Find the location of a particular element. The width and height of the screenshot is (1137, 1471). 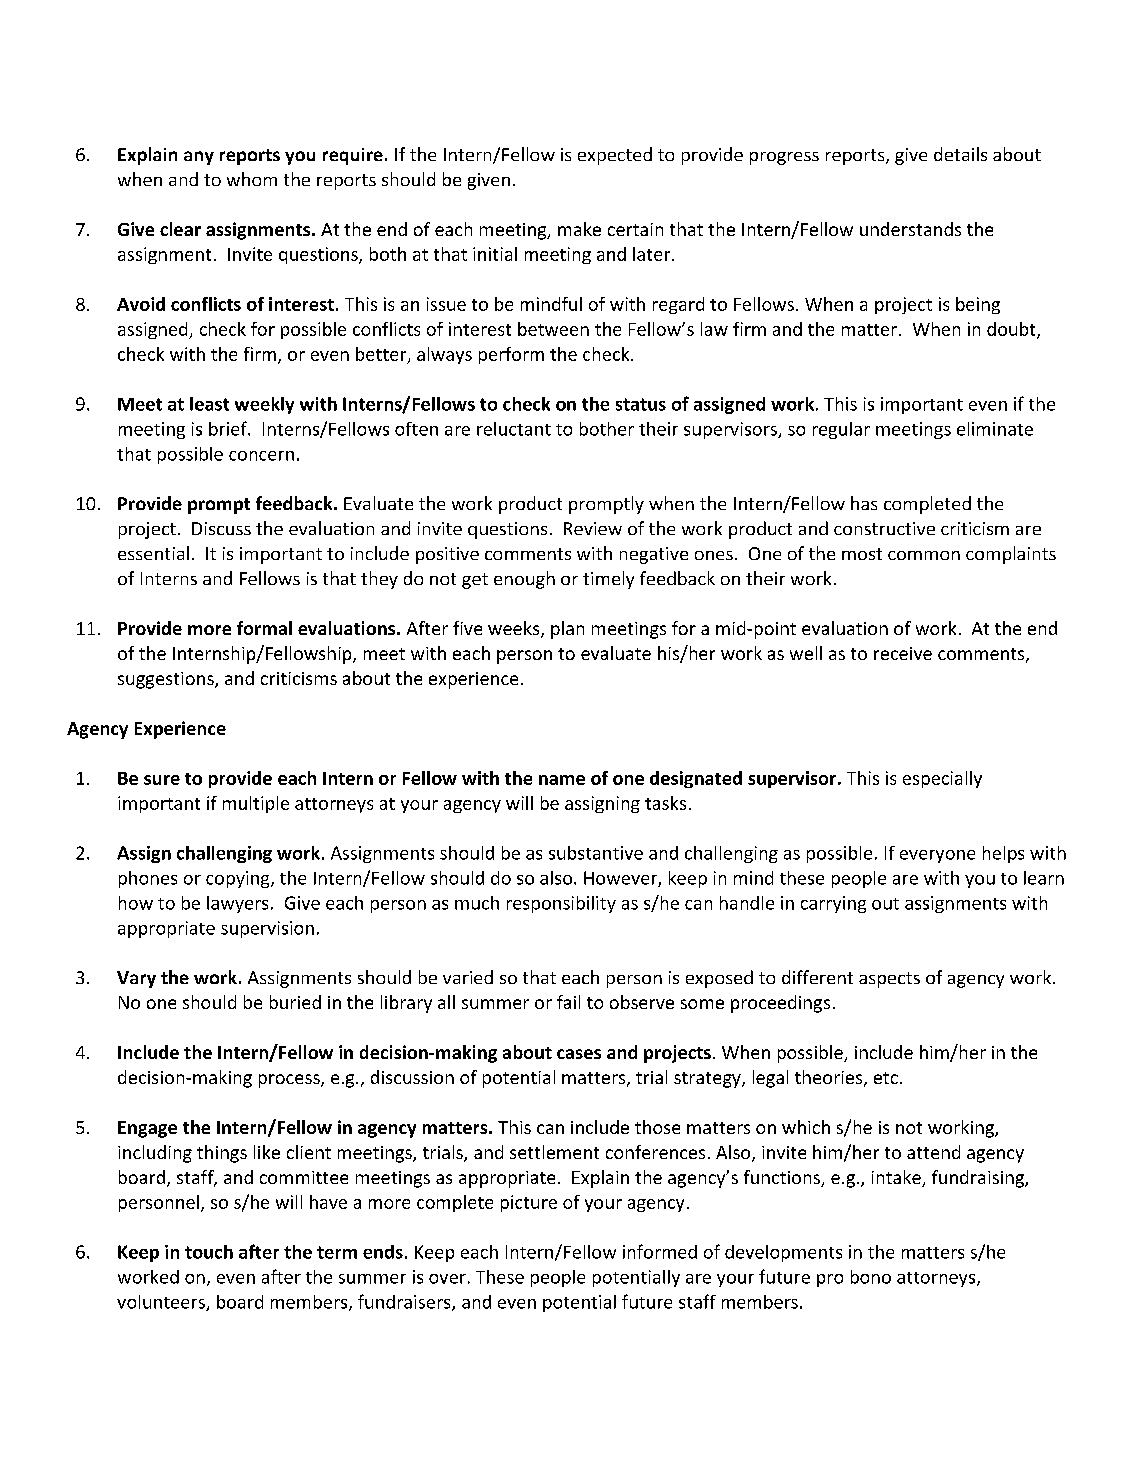

common is located at coordinates (924, 555).
